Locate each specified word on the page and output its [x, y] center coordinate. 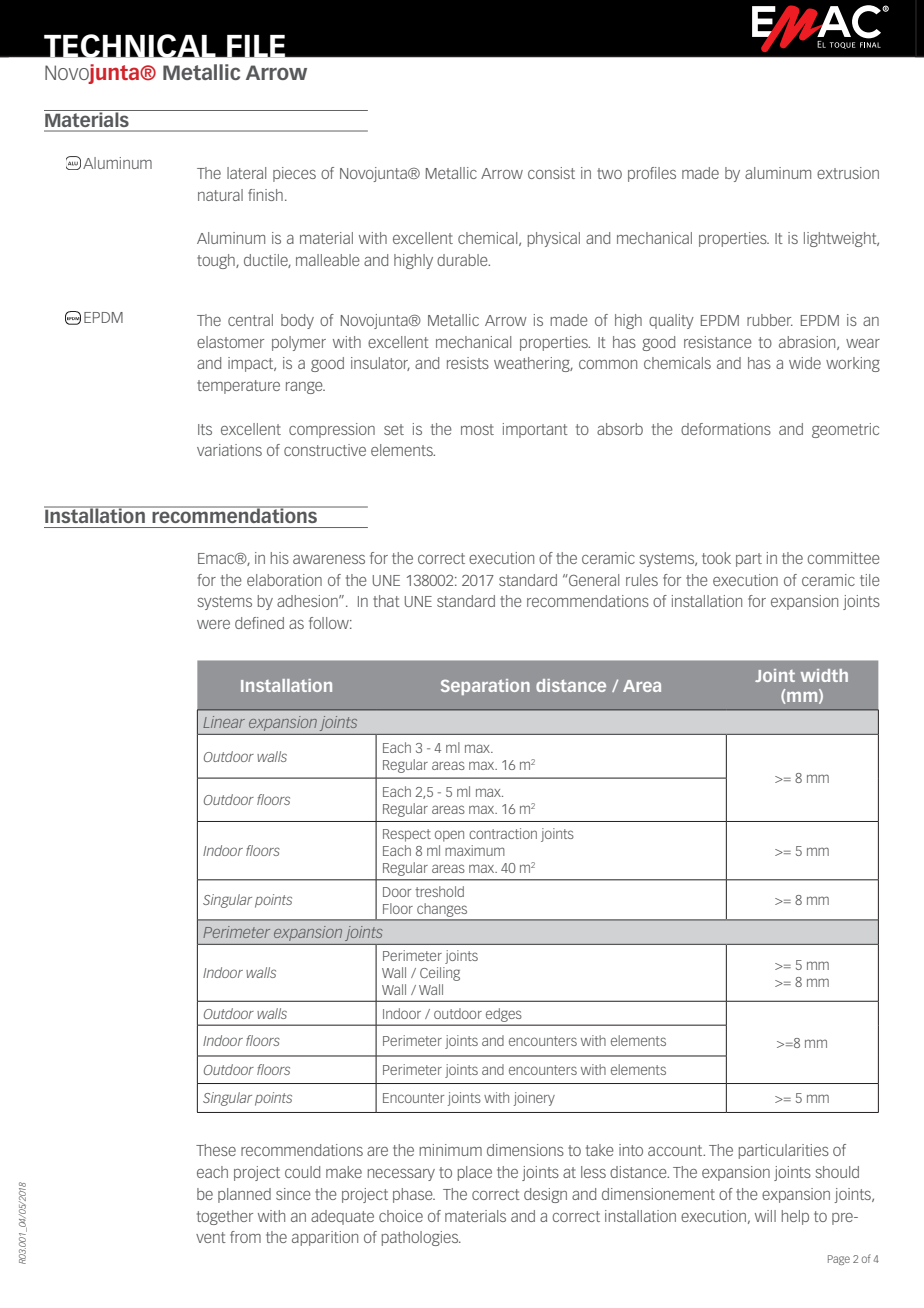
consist [551, 173]
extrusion [848, 173]
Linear [224, 722]
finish [265, 195]
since [293, 1194]
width [824, 675]
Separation [485, 687]
